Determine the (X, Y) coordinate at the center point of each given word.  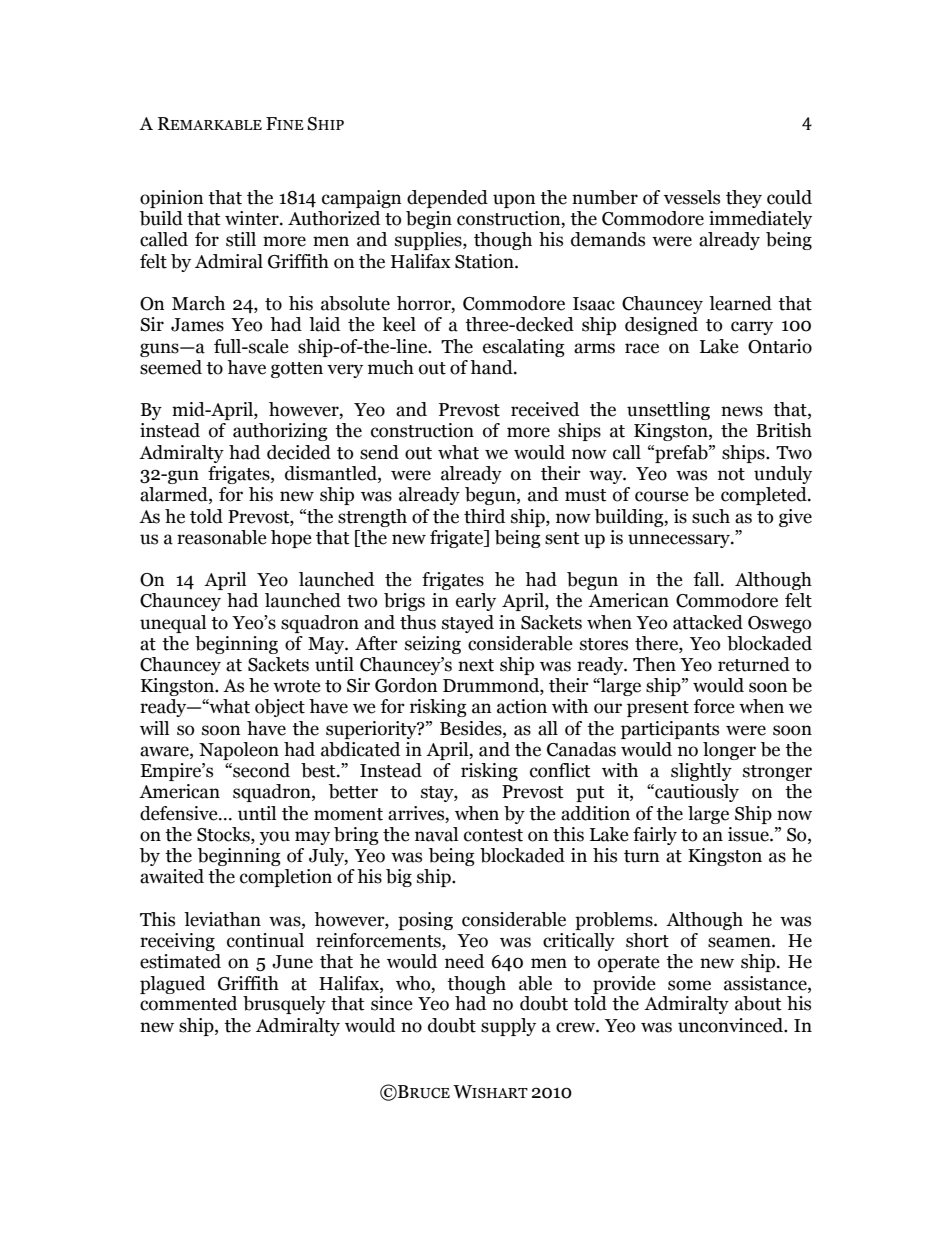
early (476, 602)
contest (493, 835)
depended (447, 199)
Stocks (224, 835)
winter (253, 218)
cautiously (696, 793)
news (742, 411)
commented (188, 1003)
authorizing (280, 432)
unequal (173, 624)
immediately (760, 220)
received (545, 409)
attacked (708, 622)
